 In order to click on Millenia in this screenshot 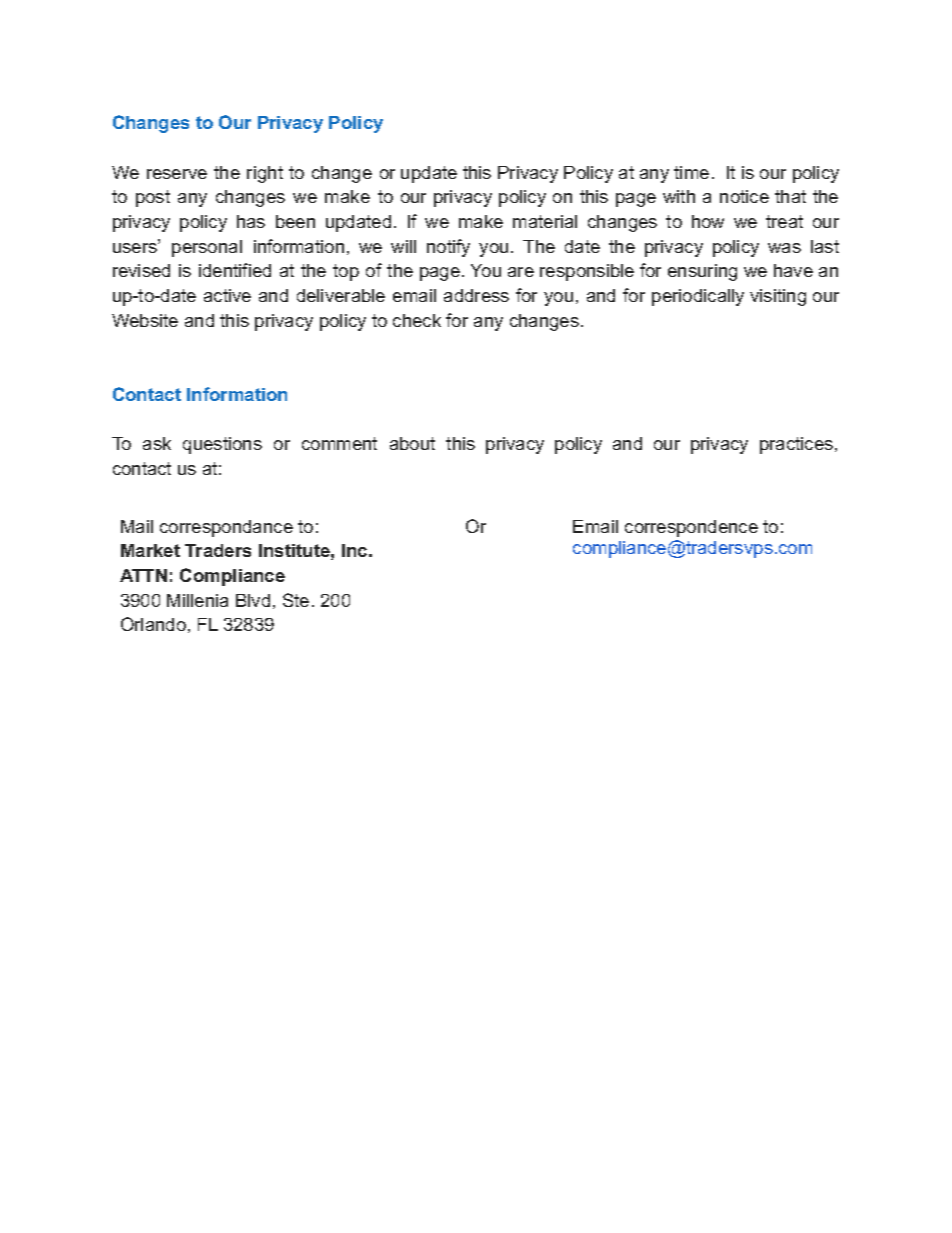, I will do `click(197, 600)`.
